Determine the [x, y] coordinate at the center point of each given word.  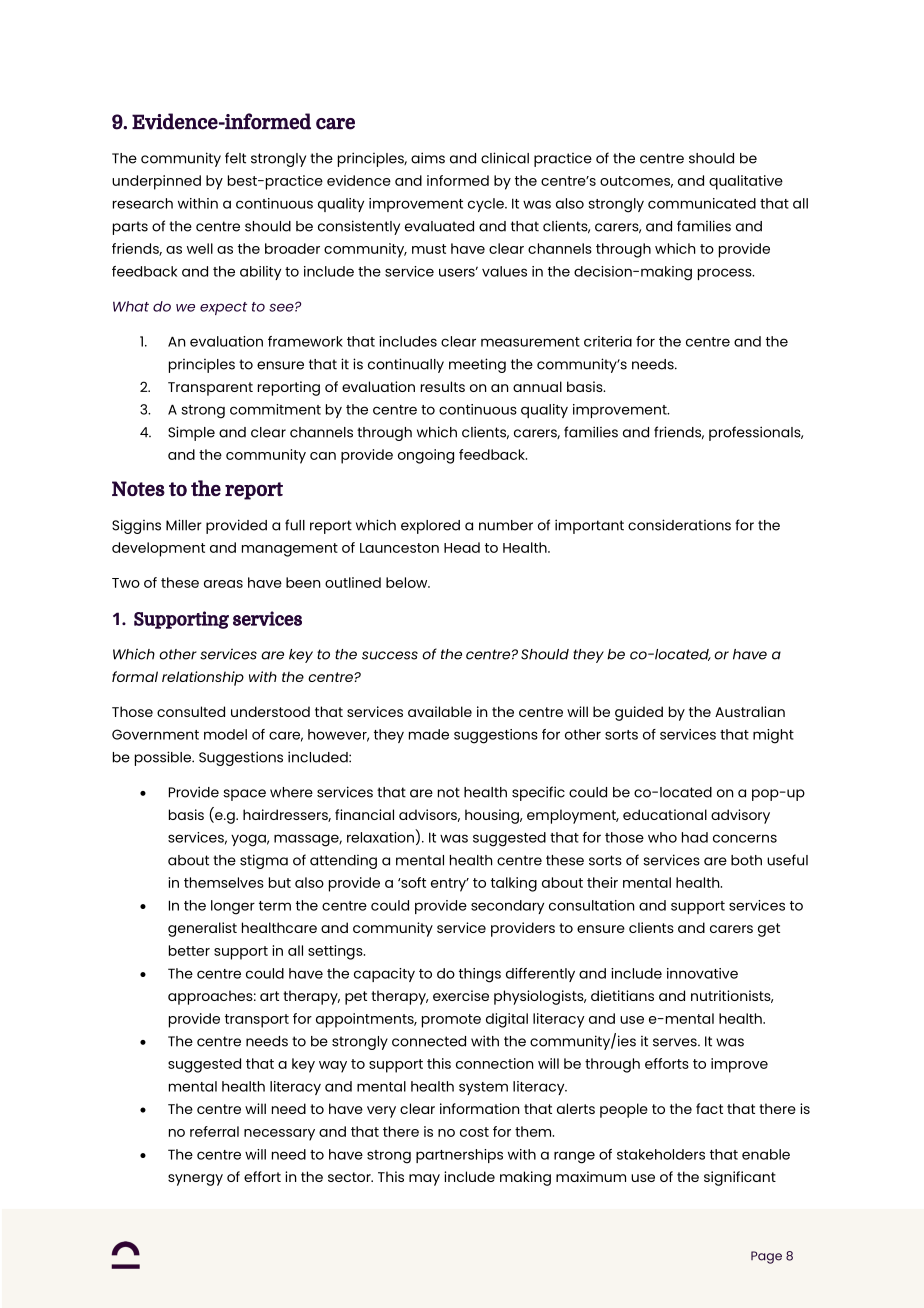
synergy [195, 1180]
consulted [191, 711]
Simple [191, 433]
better [189, 950]
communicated [702, 203]
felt [235, 158]
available [440, 711]
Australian [750, 711]
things [480, 975]
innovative [702, 973]
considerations [679, 525]
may [424, 1180]
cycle [487, 205]
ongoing [426, 456]
